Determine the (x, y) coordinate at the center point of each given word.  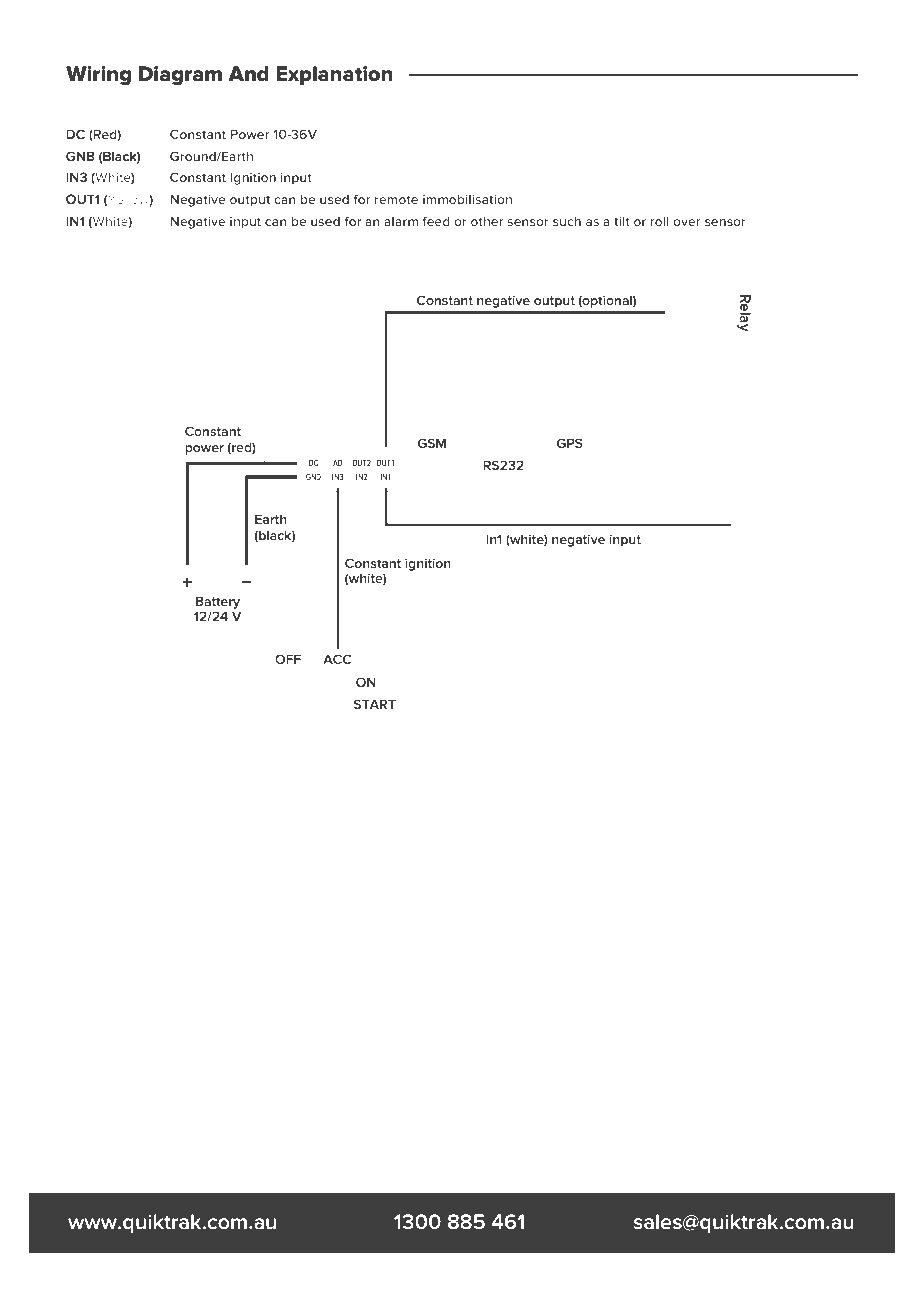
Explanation (334, 75)
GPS (570, 443)
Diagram (180, 75)
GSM (432, 443)
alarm (401, 221)
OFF (288, 660)
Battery (218, 602)
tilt (622, 221)
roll (659, 221)
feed (436, 221)
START (375, 704)
